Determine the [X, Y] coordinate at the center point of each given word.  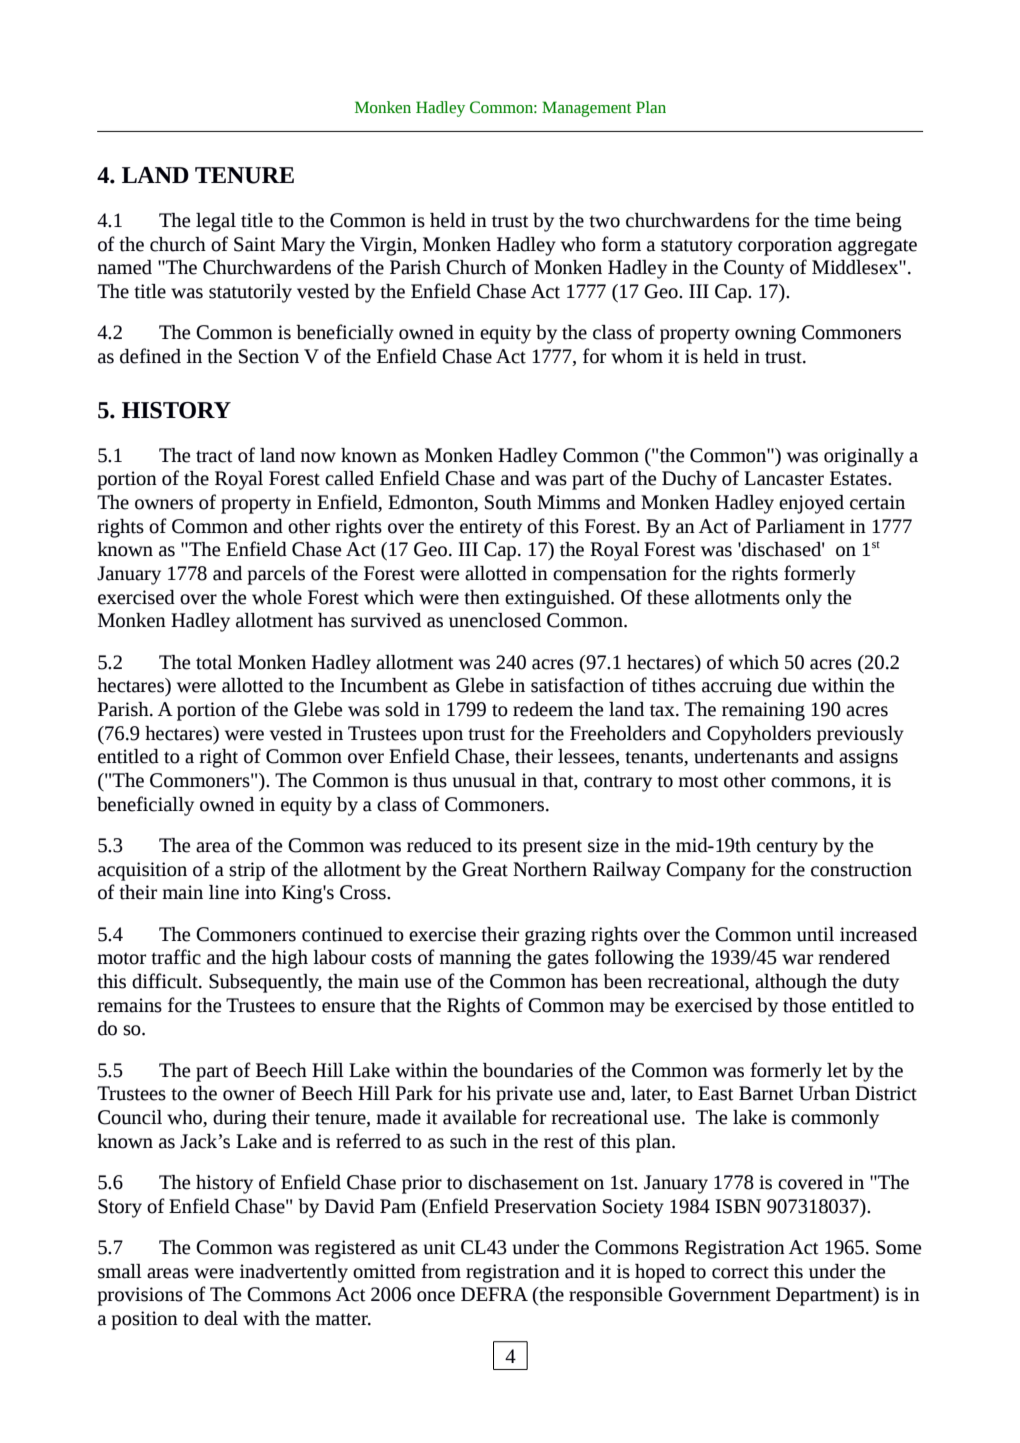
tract [214, 456]
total [214, 662]
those [804, 1005]
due [792, 685]
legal [216, 222]
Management [586, 109]
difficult [166, 981]
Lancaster [784, 478]
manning [475, 959]
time [832, 220]
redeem [543, 709]
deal [221, 1318]
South [508, 502]
